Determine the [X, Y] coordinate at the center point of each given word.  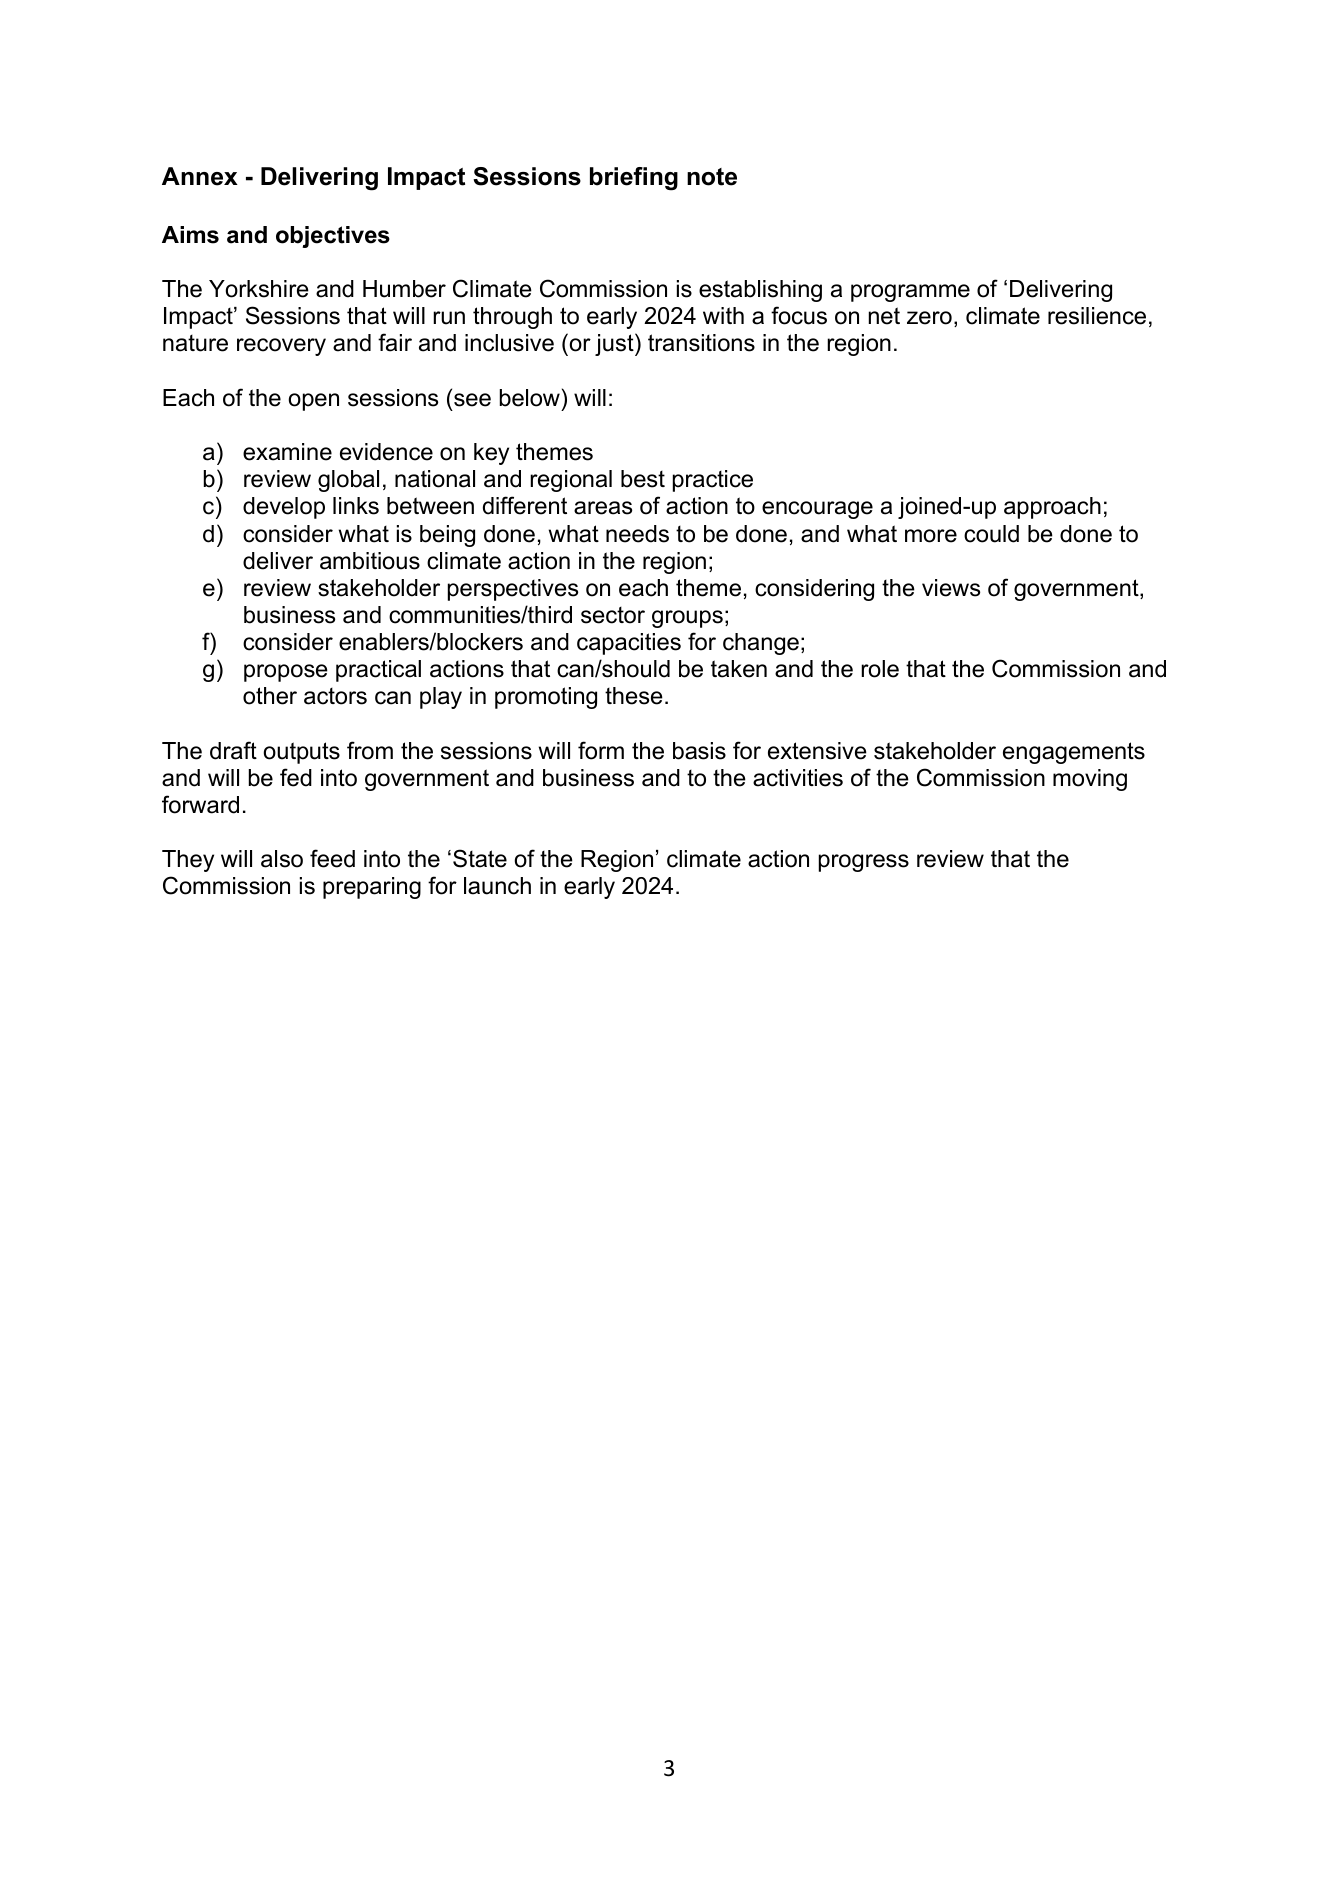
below [530, 398]
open [313, 402]
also [282, 859]
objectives [333, 237]
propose [286, 673]
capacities [629, 644]
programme [910, 293]
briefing [634, 179]
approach [1052, 508]
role [880, 669]
